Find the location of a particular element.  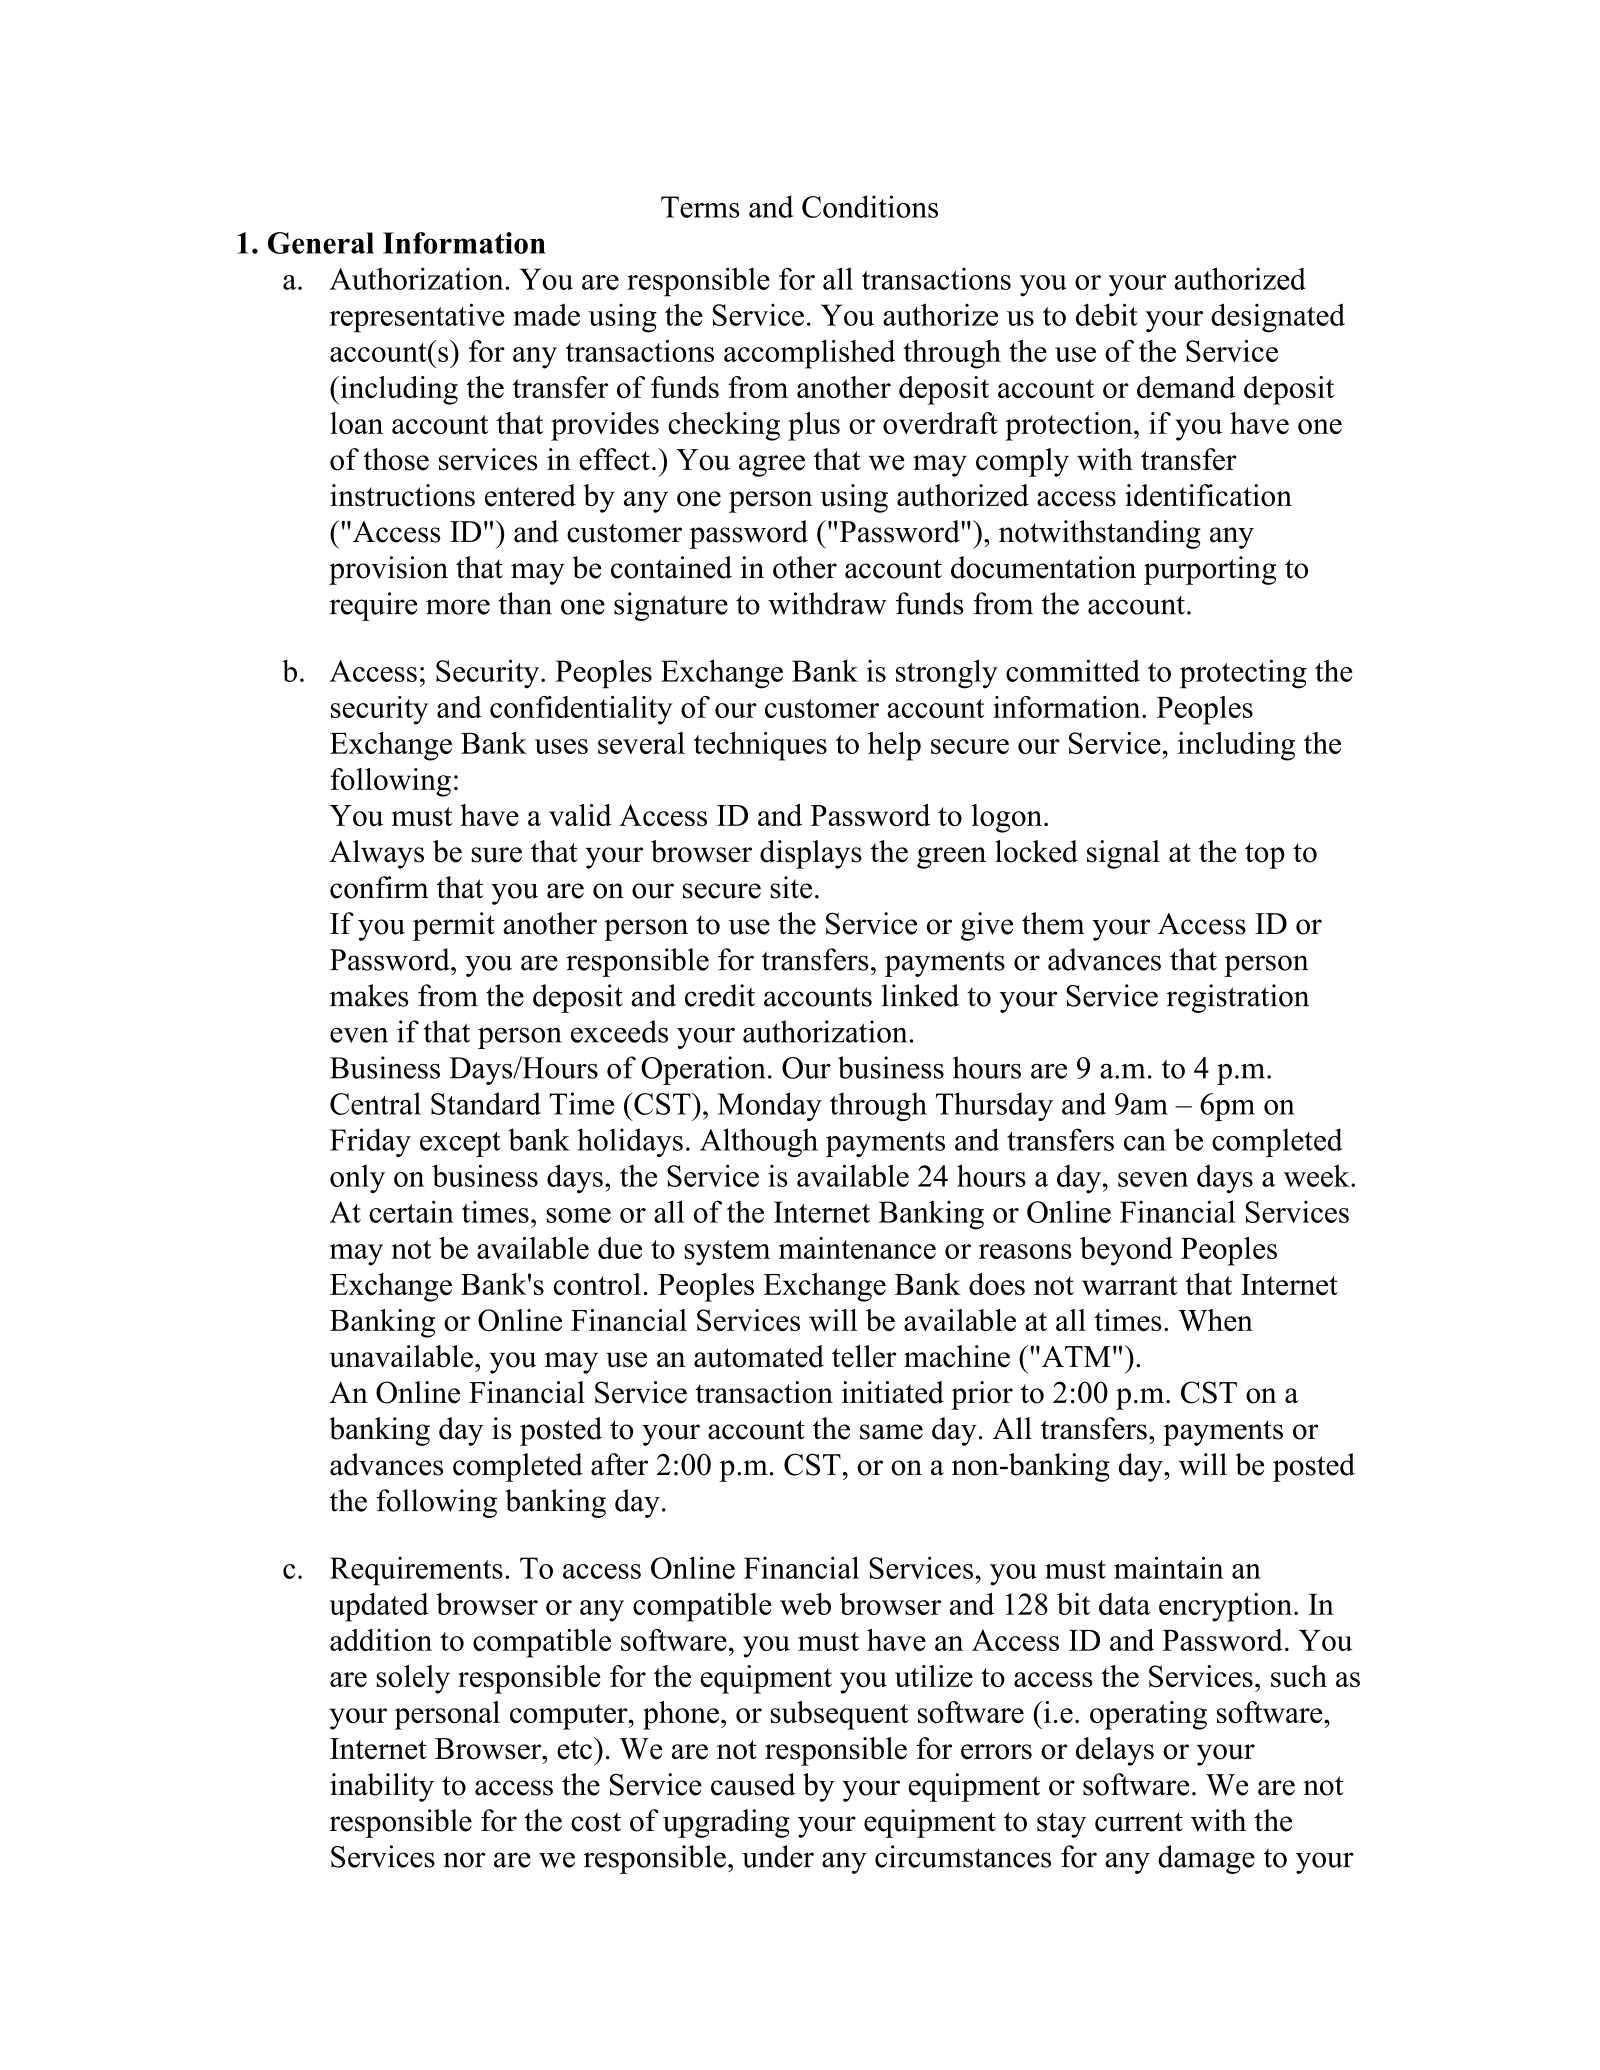

maintenance is located at coordinates (857, 1248).
